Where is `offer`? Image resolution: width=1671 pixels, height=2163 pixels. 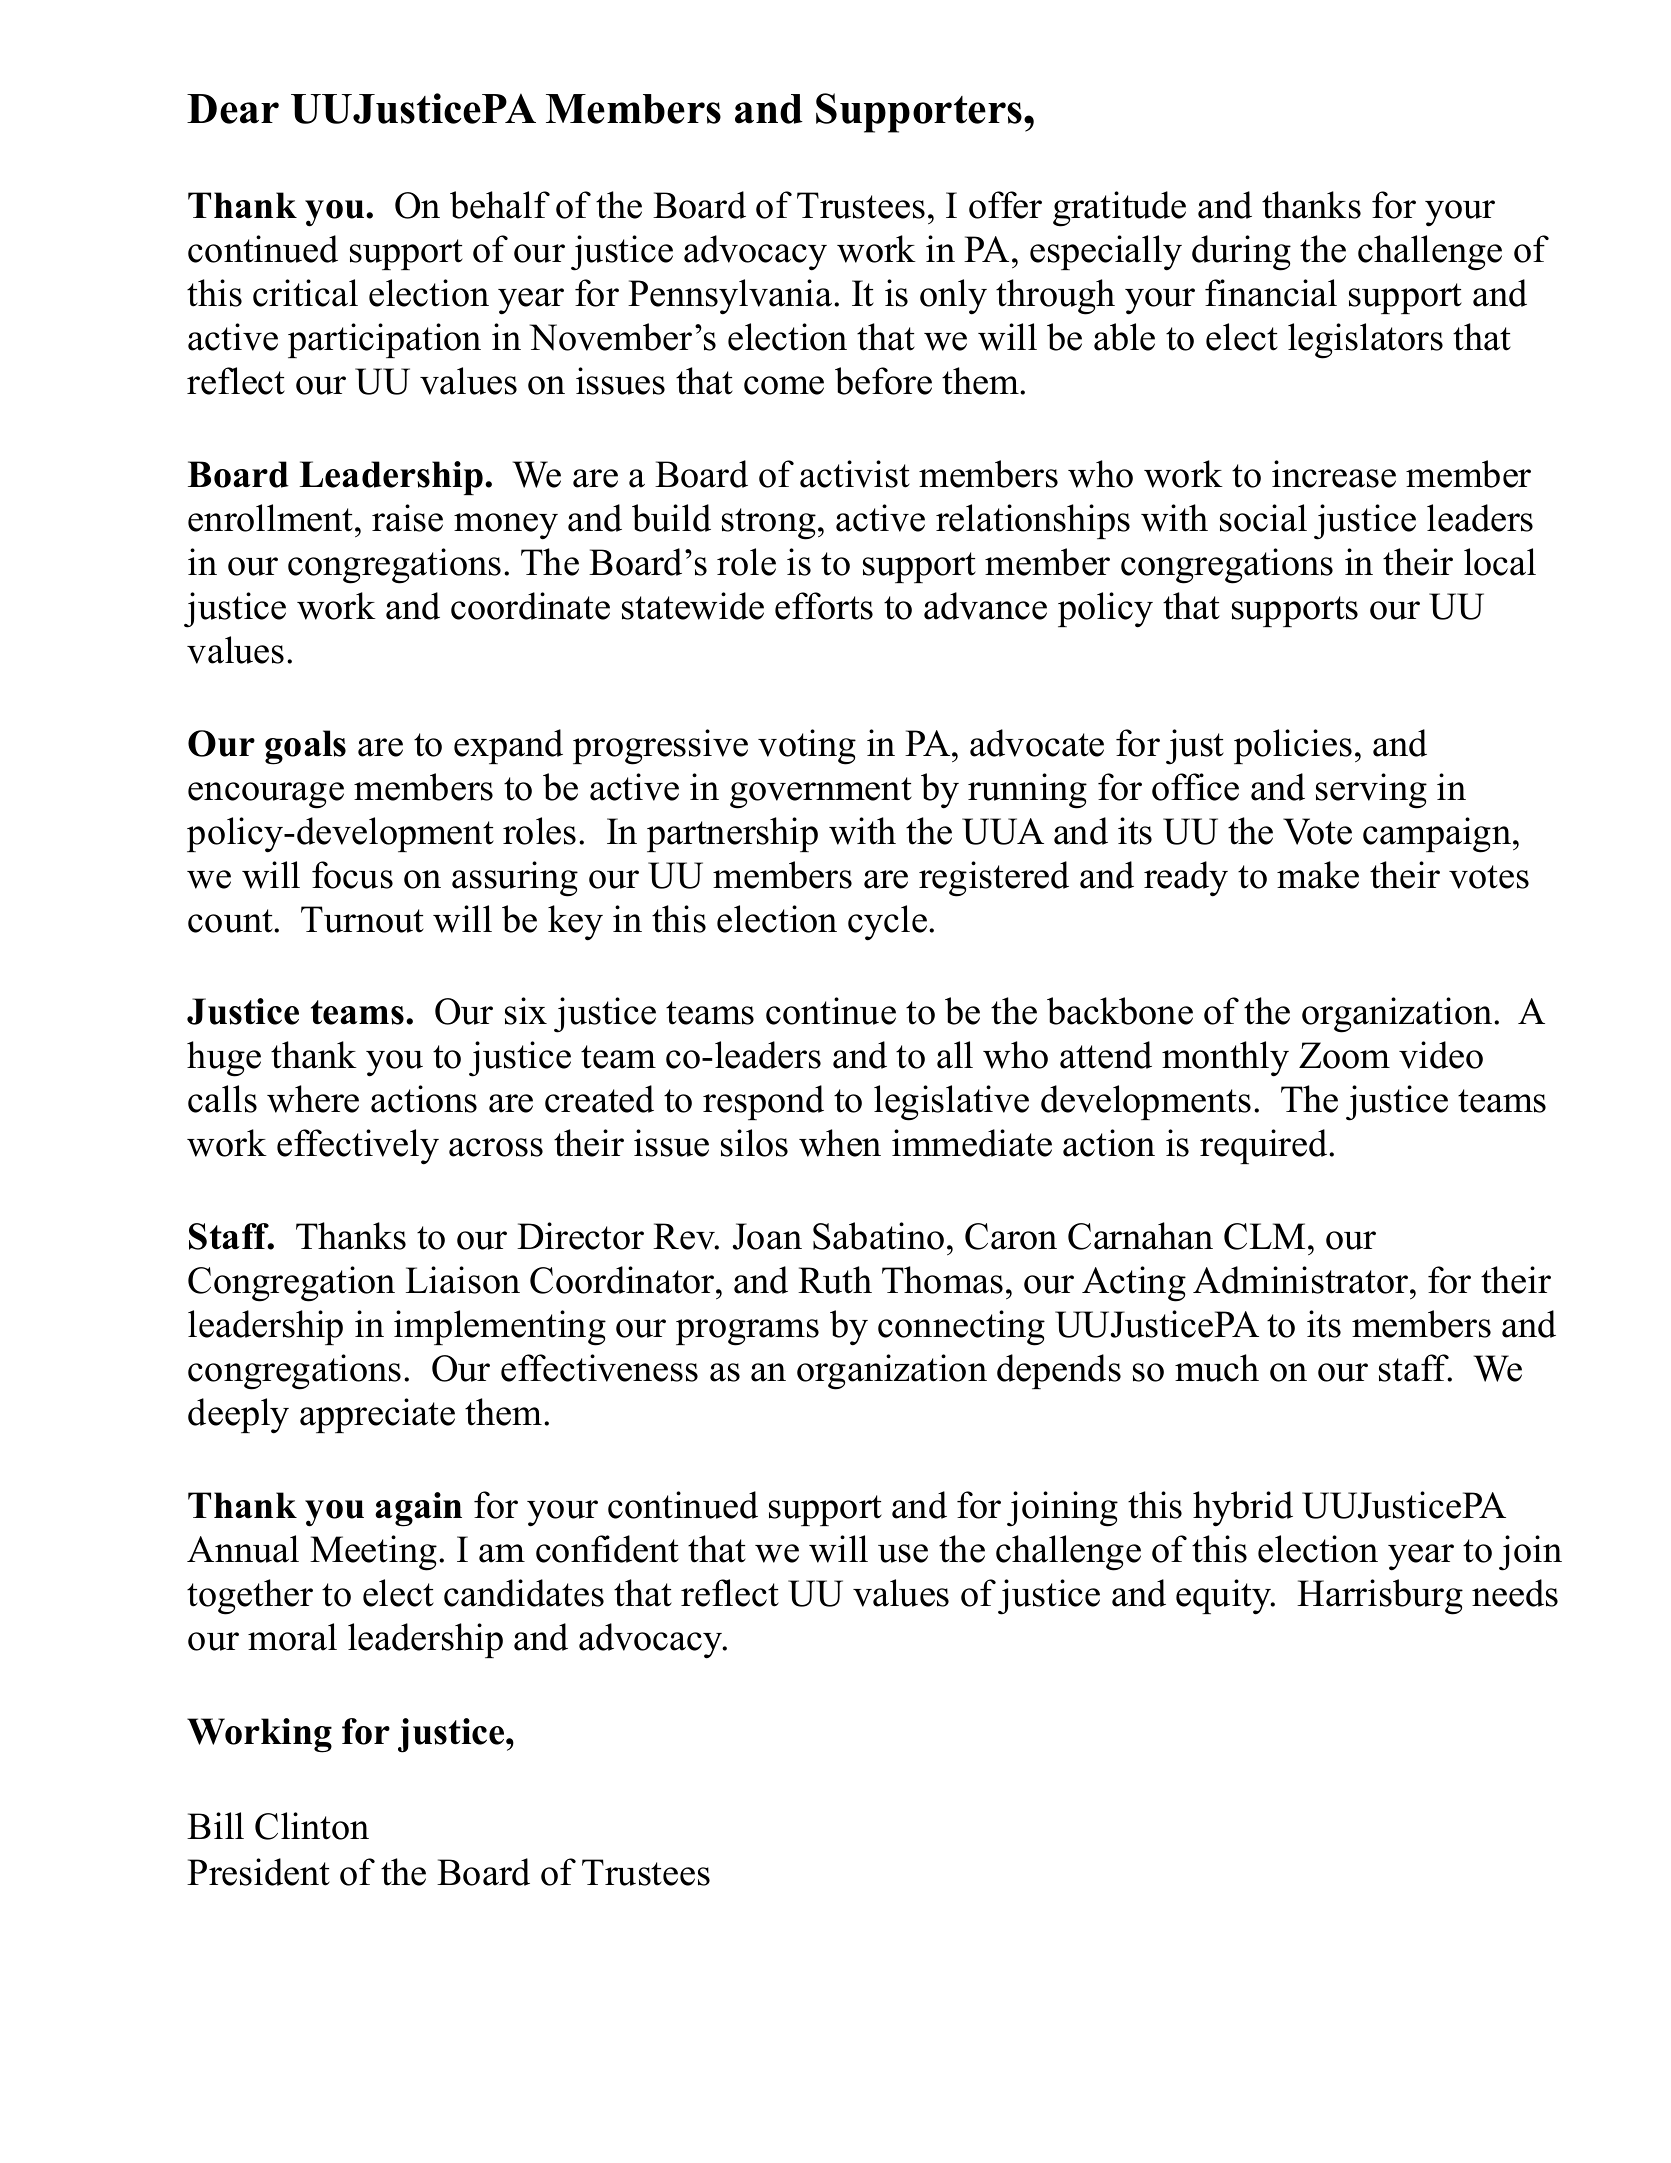
offer is located at coordinates (1005, 205).
